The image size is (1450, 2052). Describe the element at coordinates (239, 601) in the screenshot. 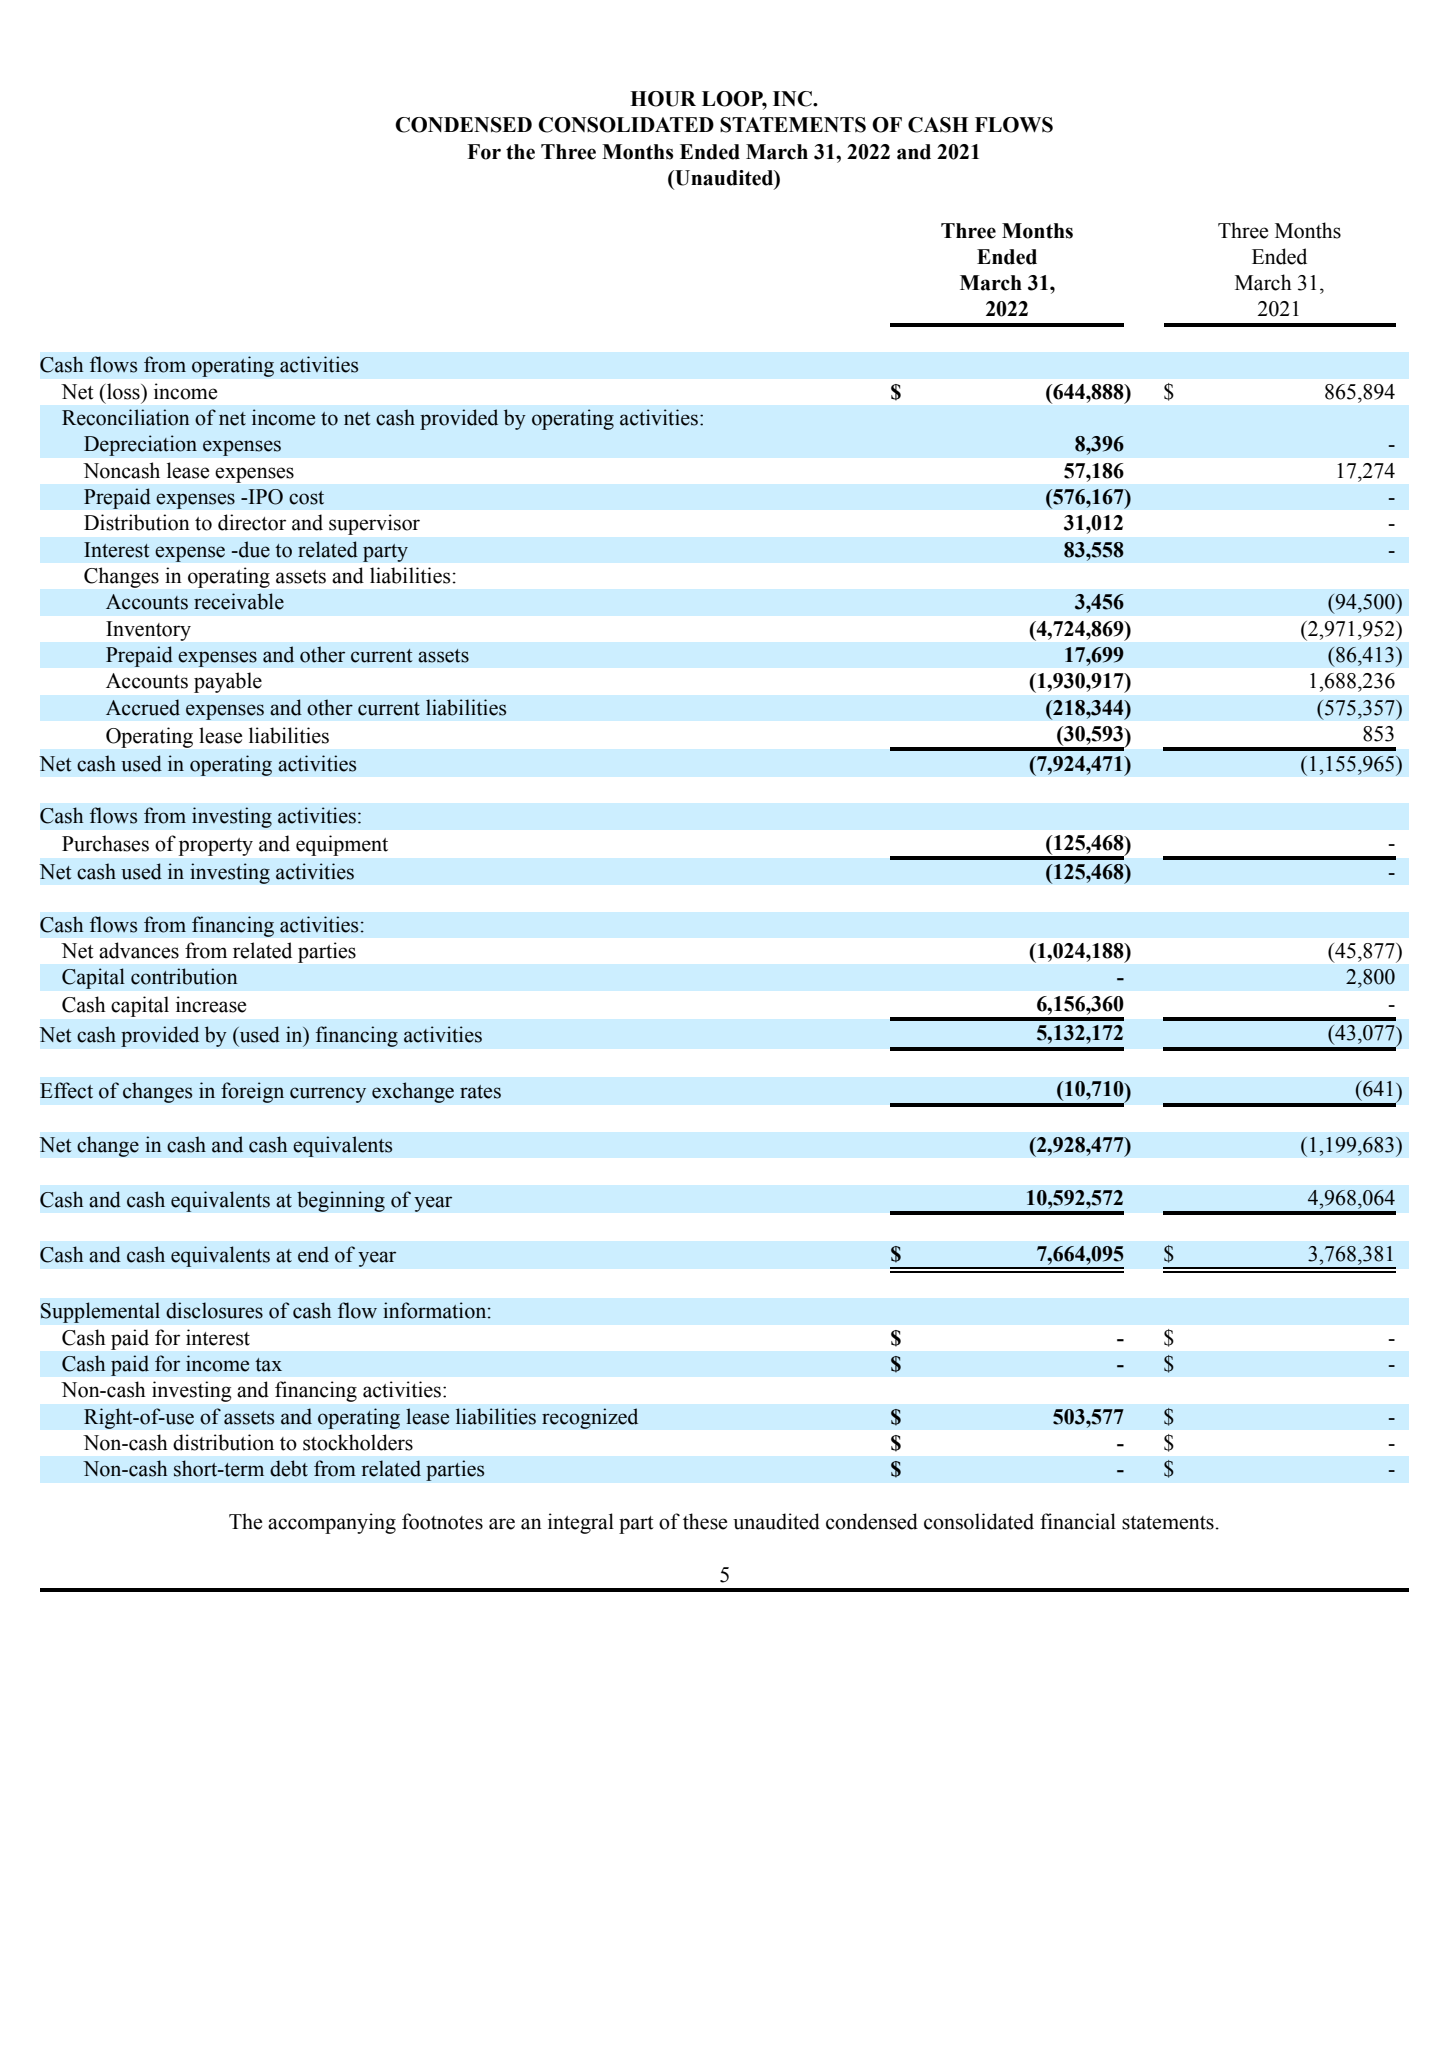

I see `receivable` at that location.
